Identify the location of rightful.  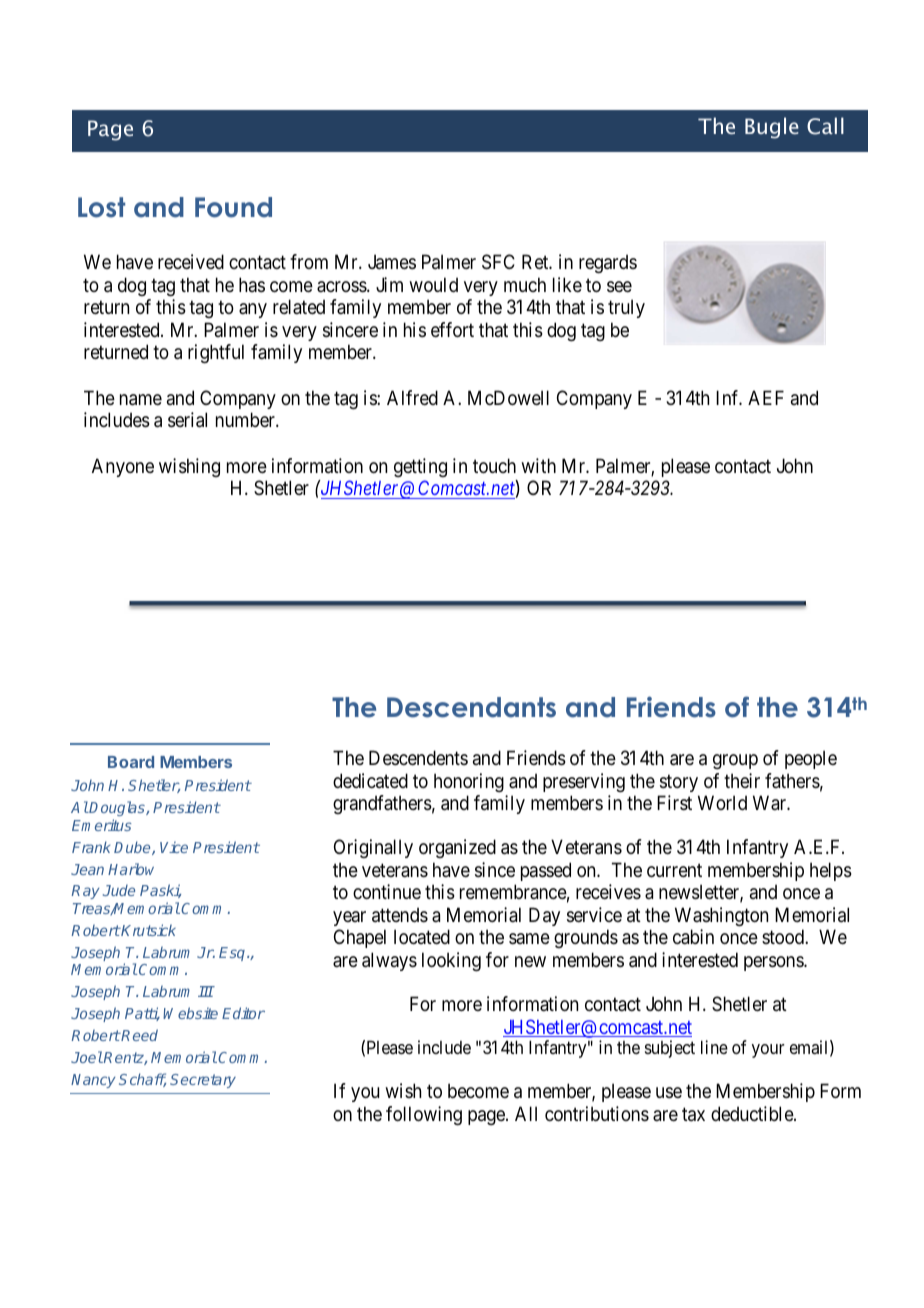
(216, 353).
